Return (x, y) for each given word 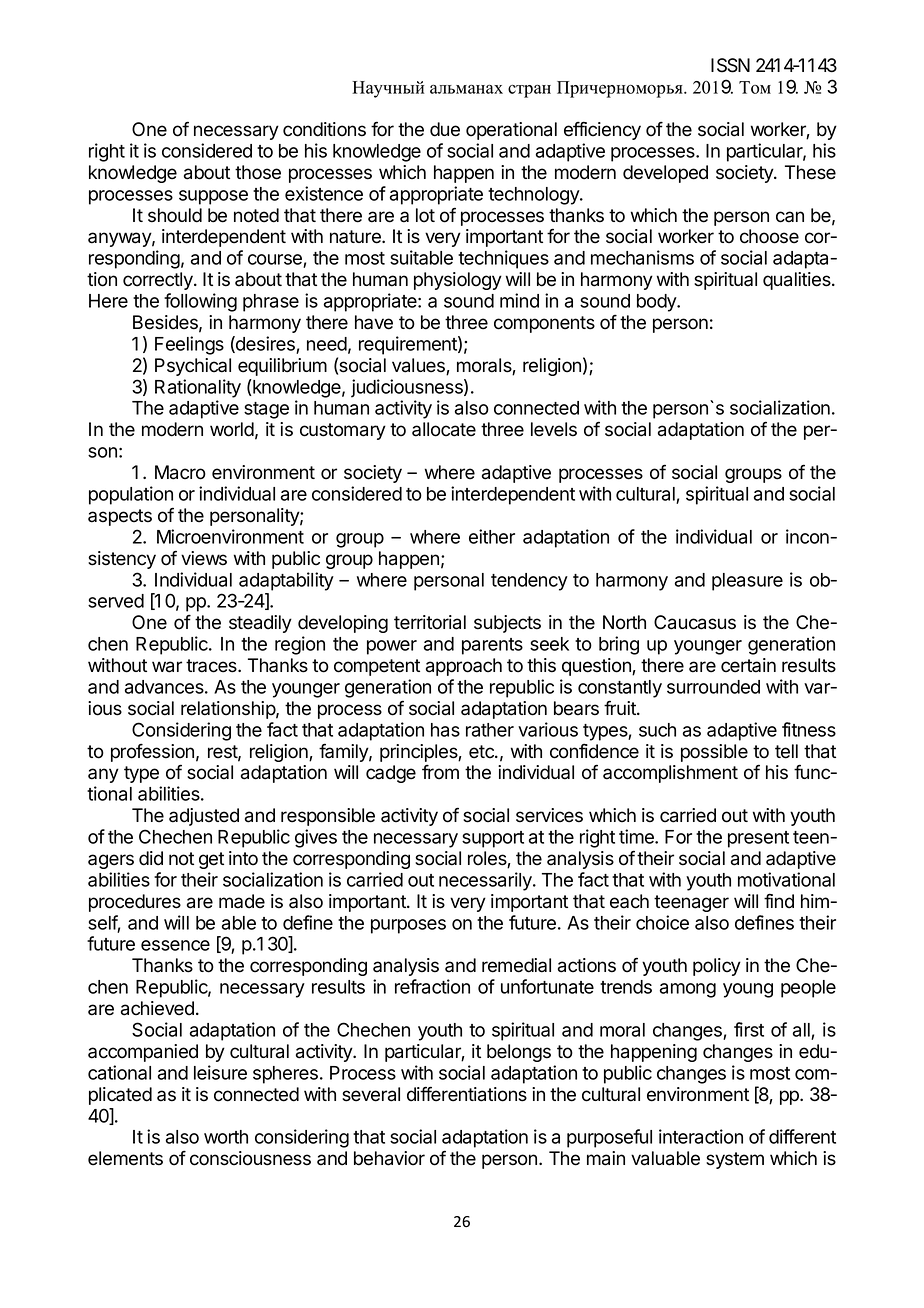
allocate (444, 429)
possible (714, 753)
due (445, 129)
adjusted (204, 817)
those (258, 172)
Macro (180, 472)
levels (554, 429)
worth (226, 1137)
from (440, 772)
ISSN (730, 65)
